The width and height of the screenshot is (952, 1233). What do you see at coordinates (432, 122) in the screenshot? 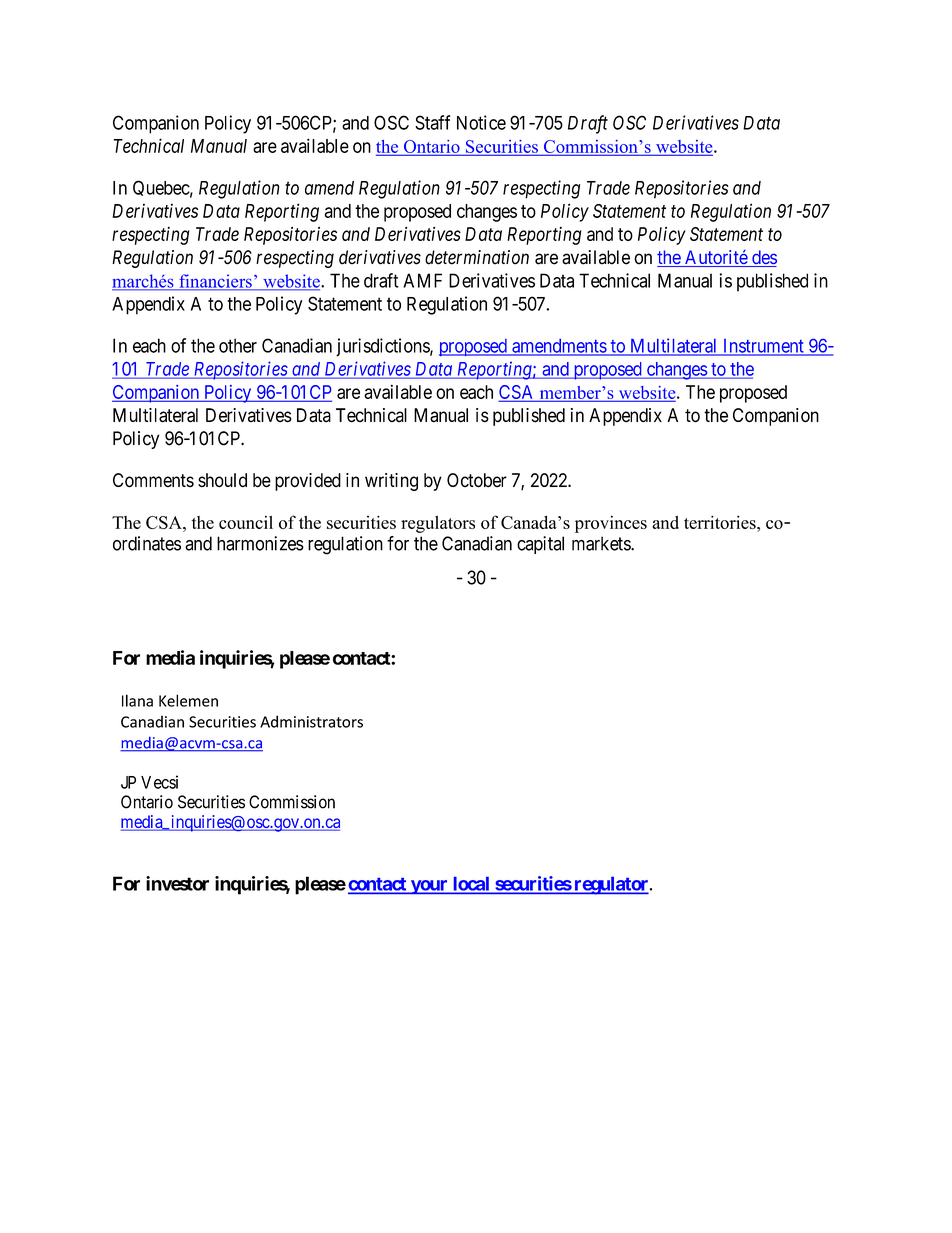
I see `Staff` at bounding box center [432, 122].
